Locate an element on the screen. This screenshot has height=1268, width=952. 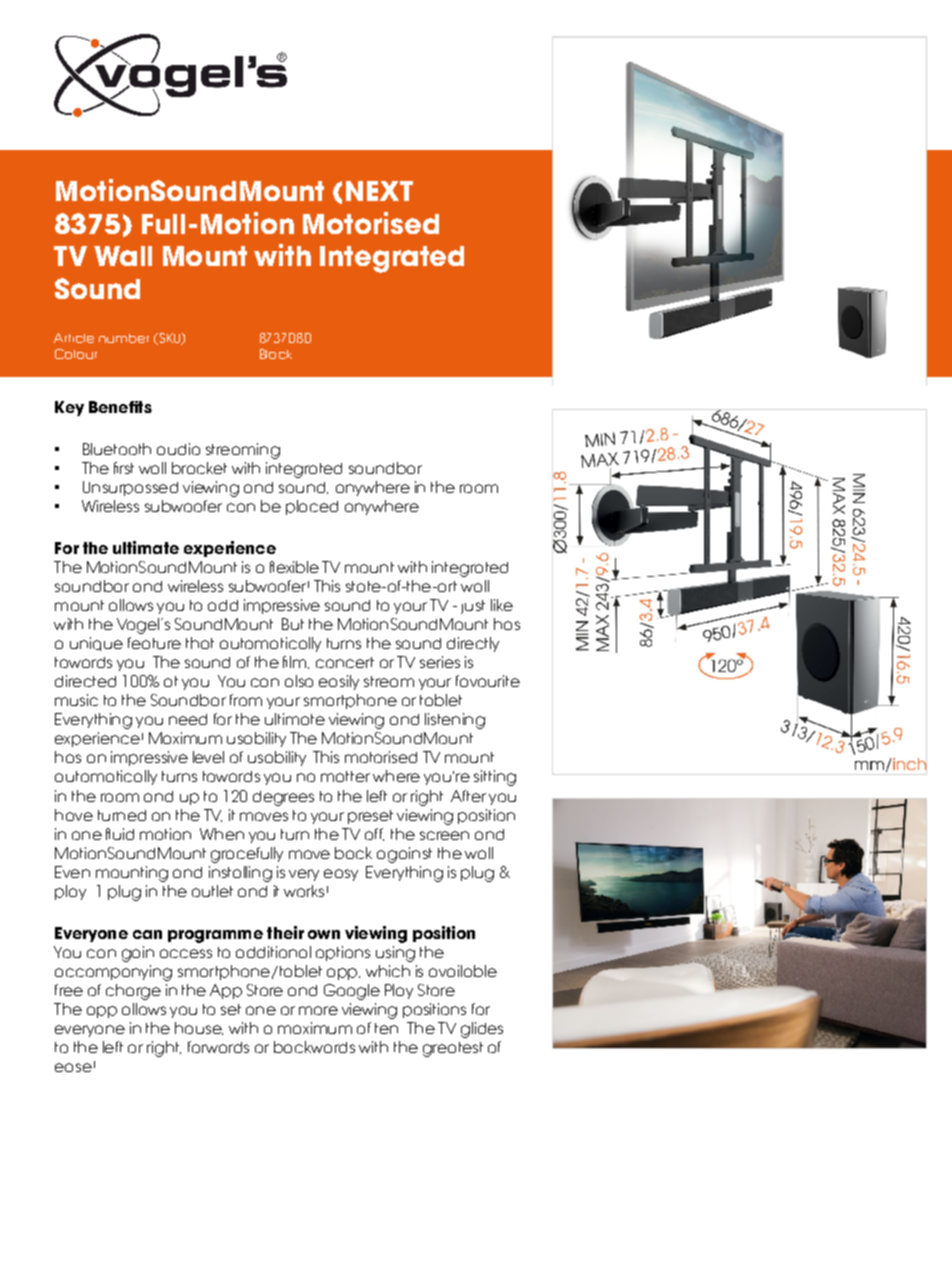
number is located at coordinates (124, 338).
